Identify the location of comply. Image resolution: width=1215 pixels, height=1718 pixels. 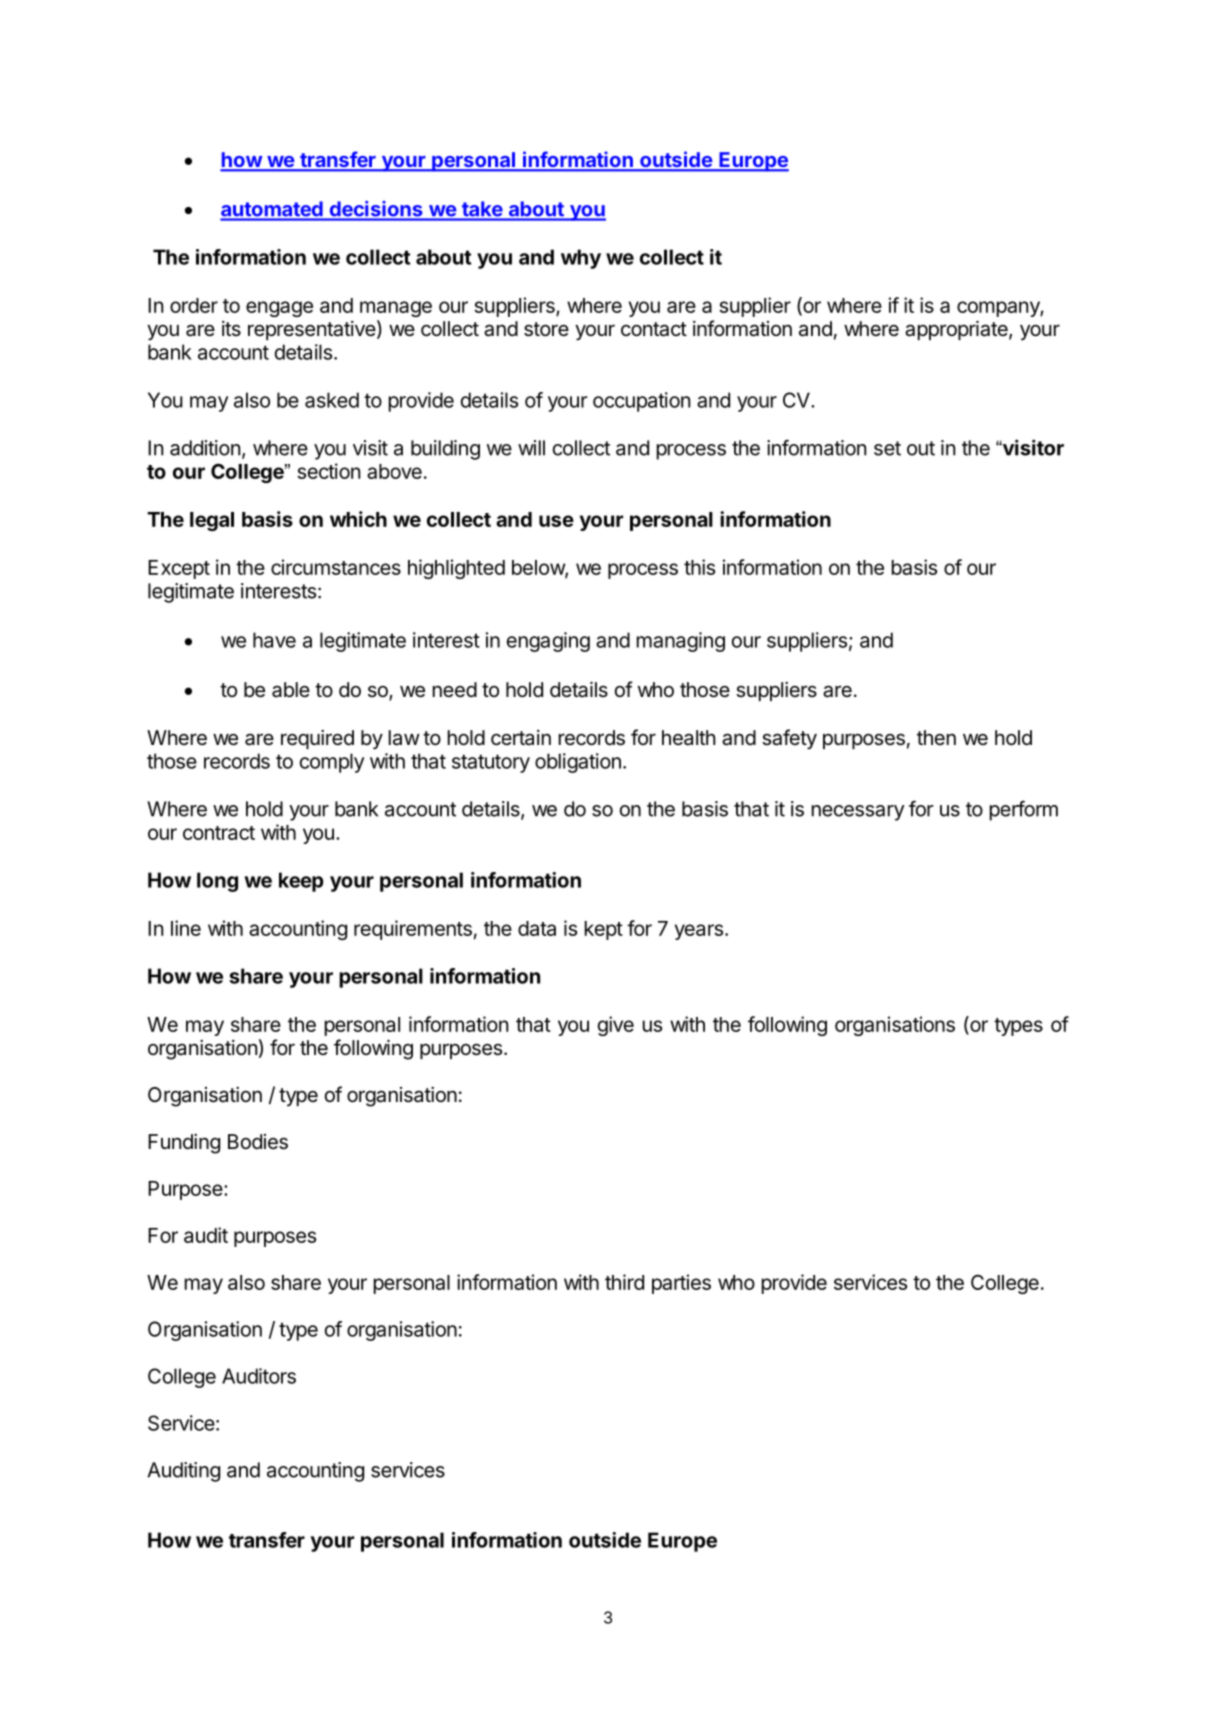
(332, 763).
